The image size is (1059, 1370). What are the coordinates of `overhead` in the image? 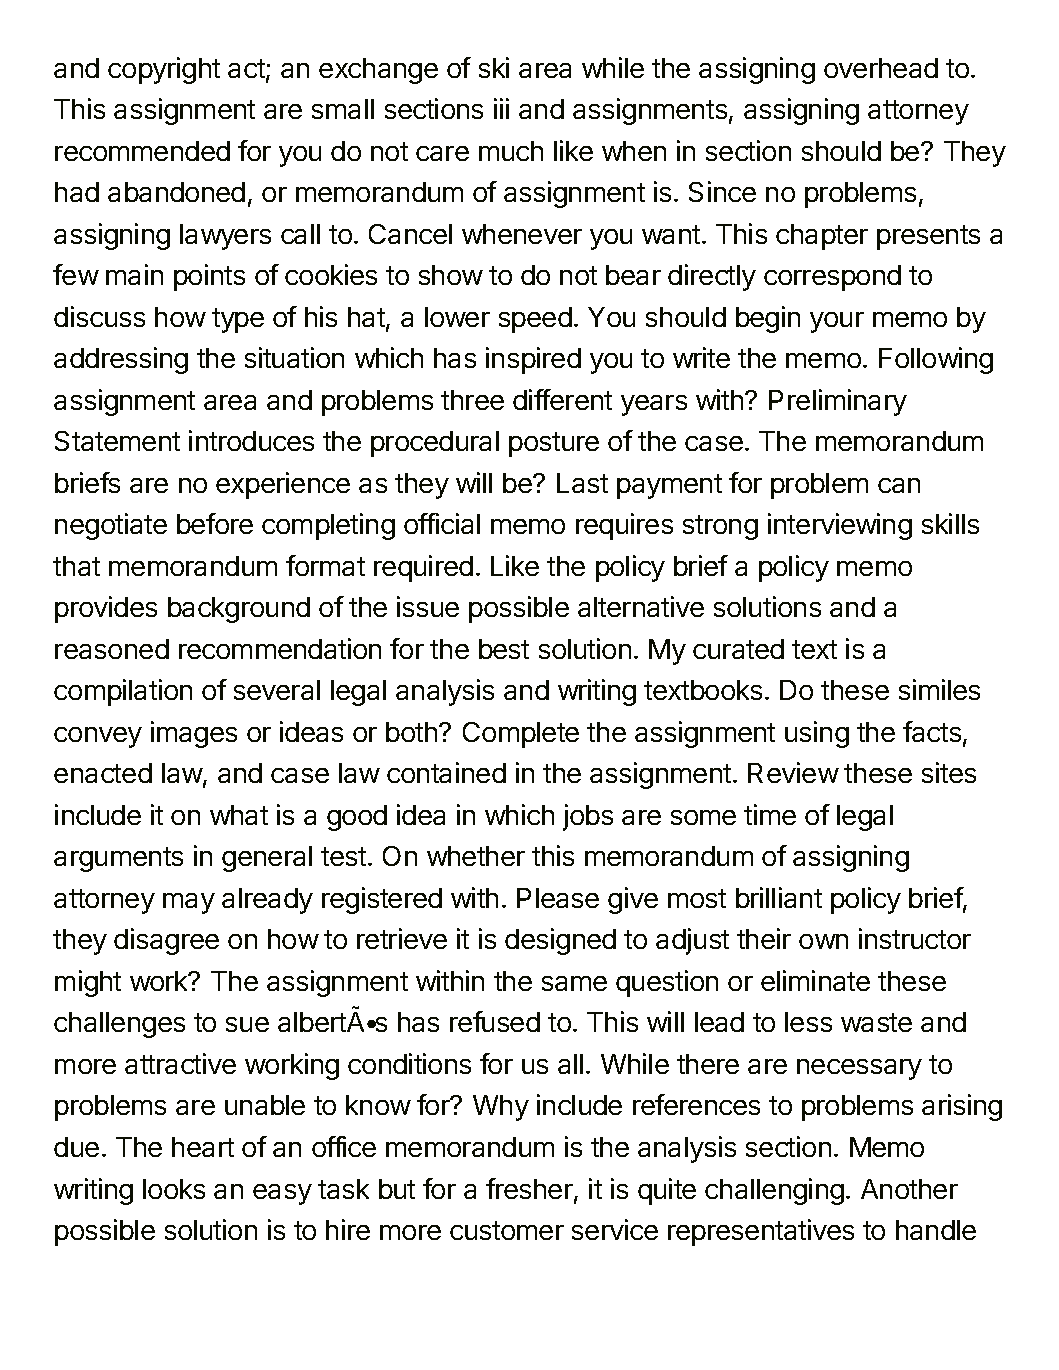 It's located at (881, 68).
